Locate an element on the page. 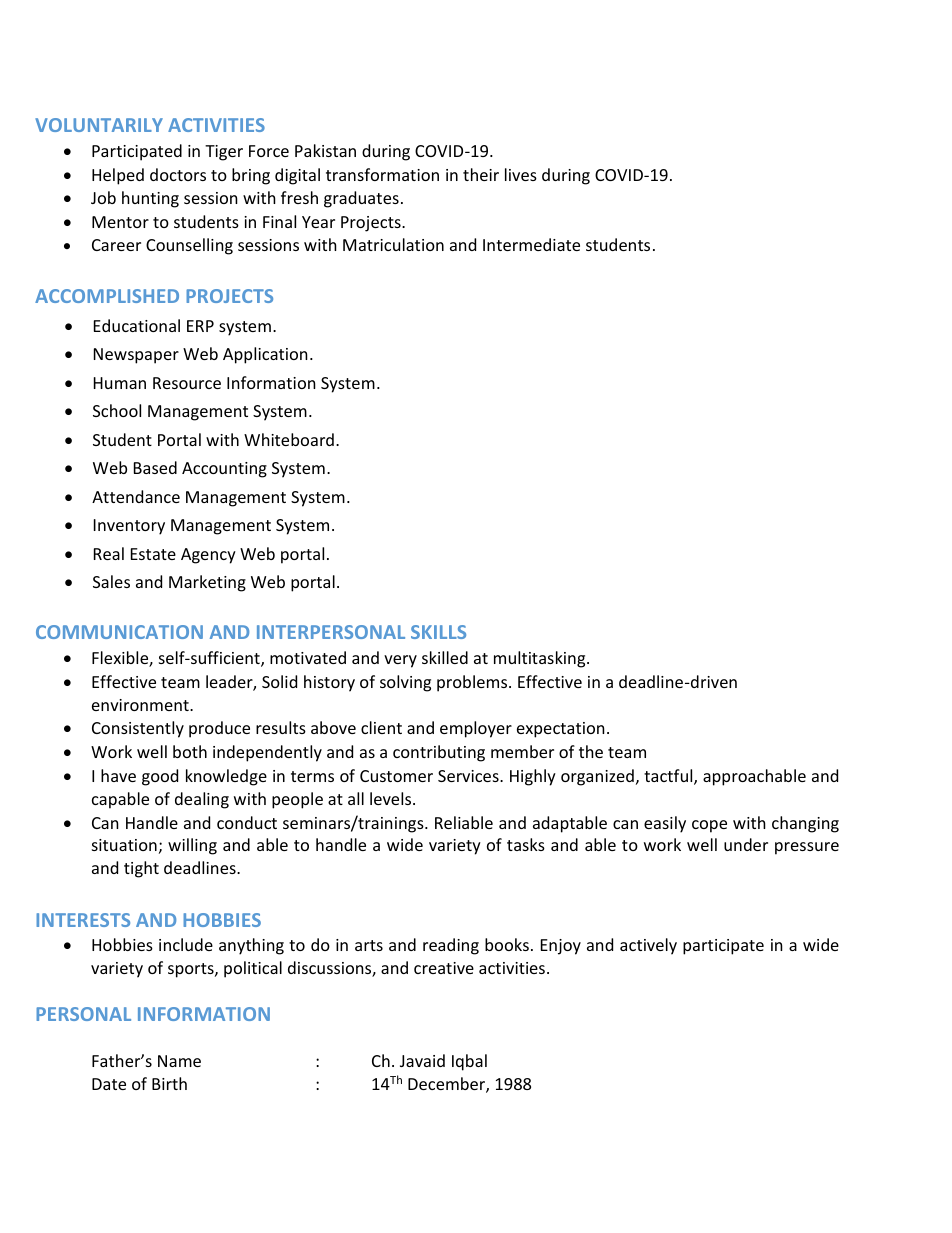 This image has width=952, height=1233. doctors is located at coordinates (178, 174).
